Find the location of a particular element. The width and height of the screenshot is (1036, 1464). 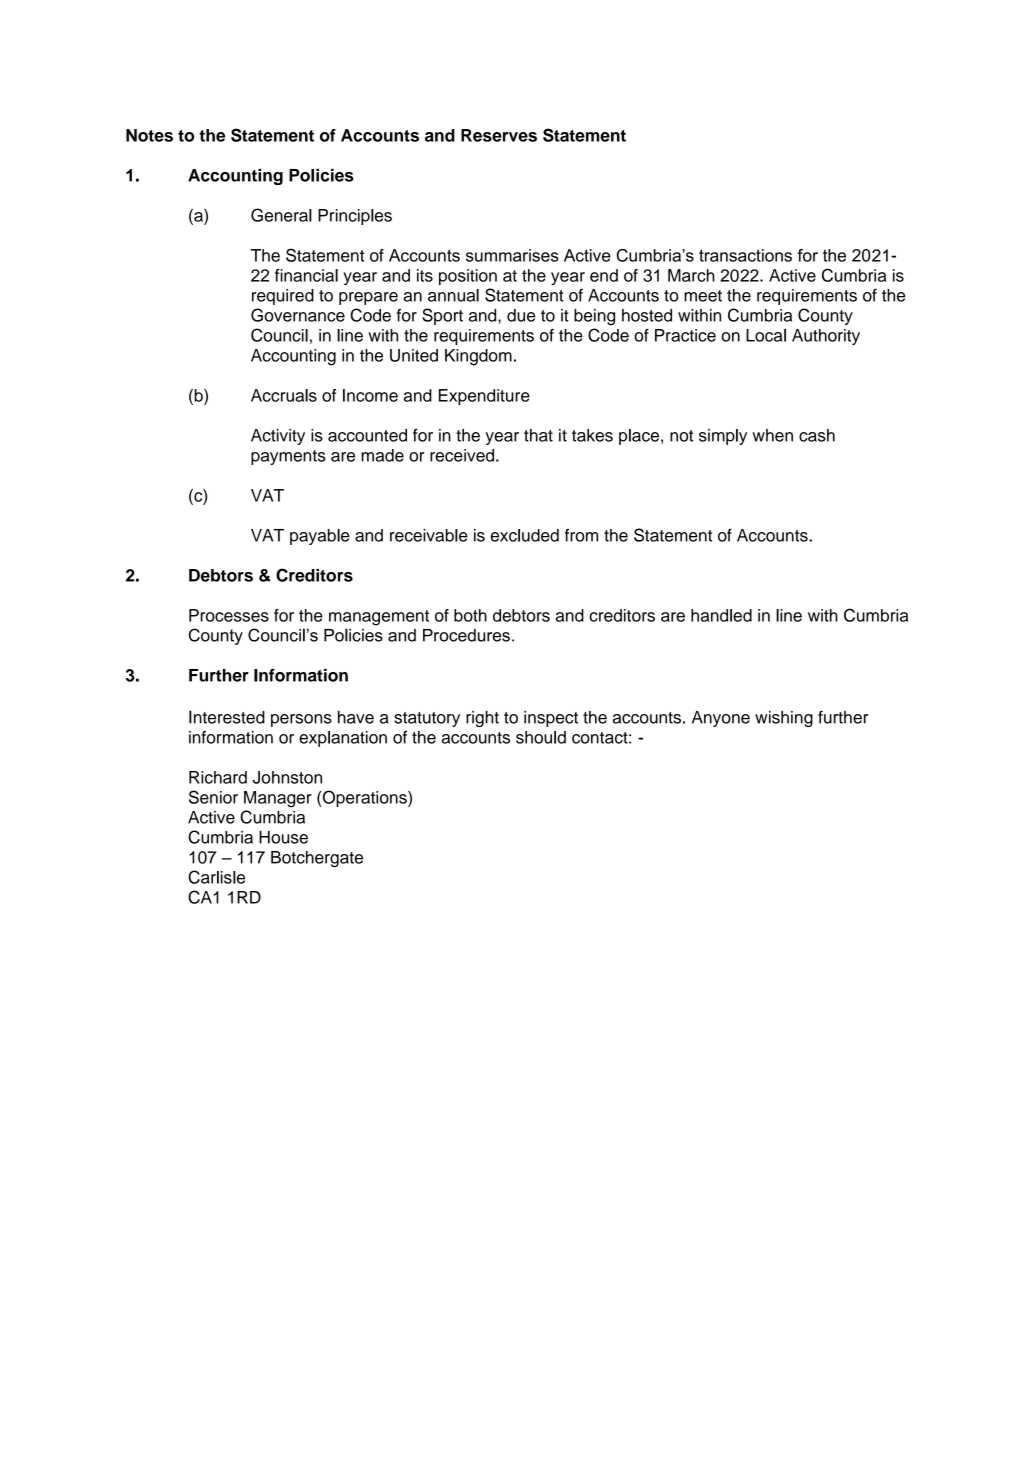

simply is located at coordinates (723, 437).
